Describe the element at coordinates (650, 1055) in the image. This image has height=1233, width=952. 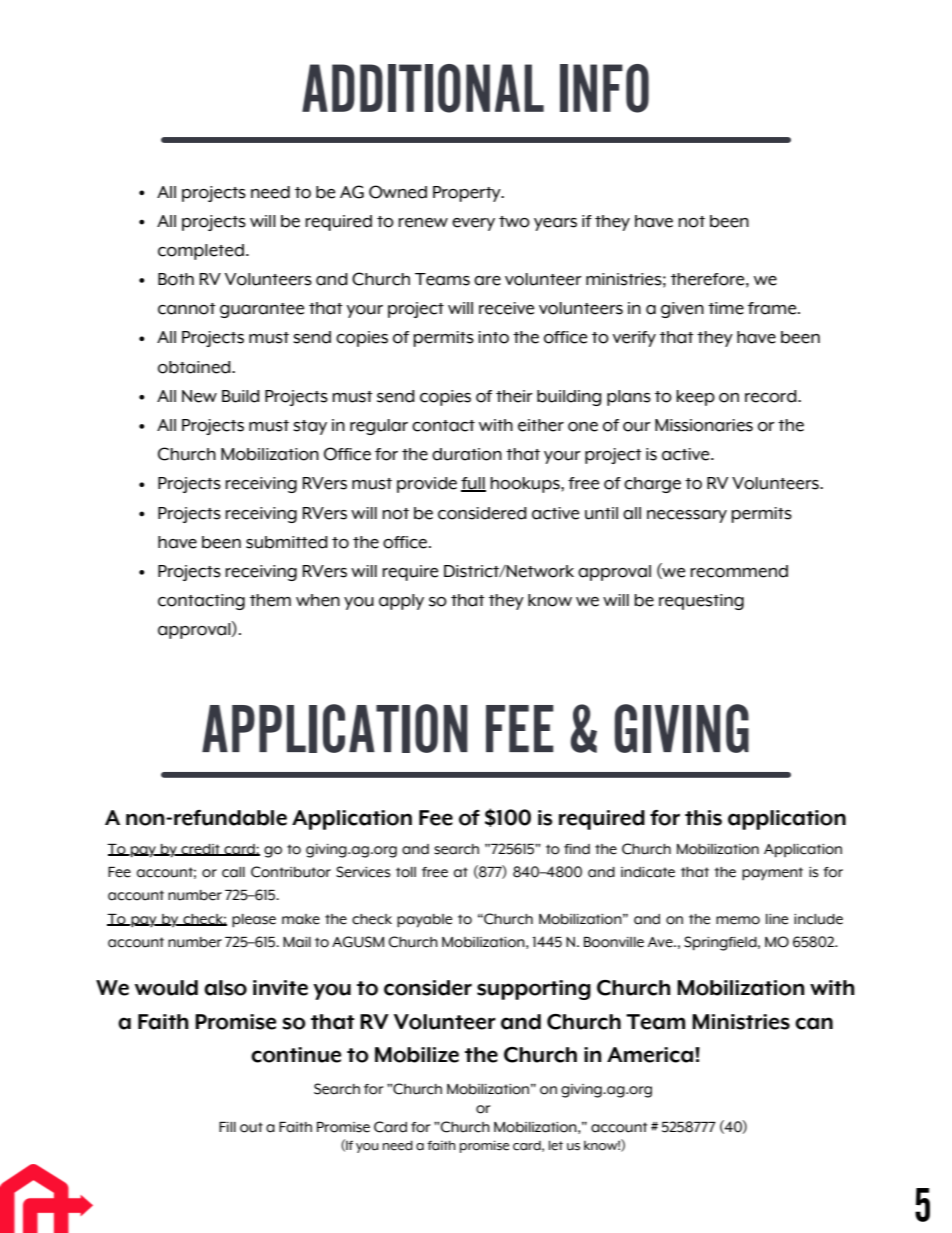
I see `America` at that location.
